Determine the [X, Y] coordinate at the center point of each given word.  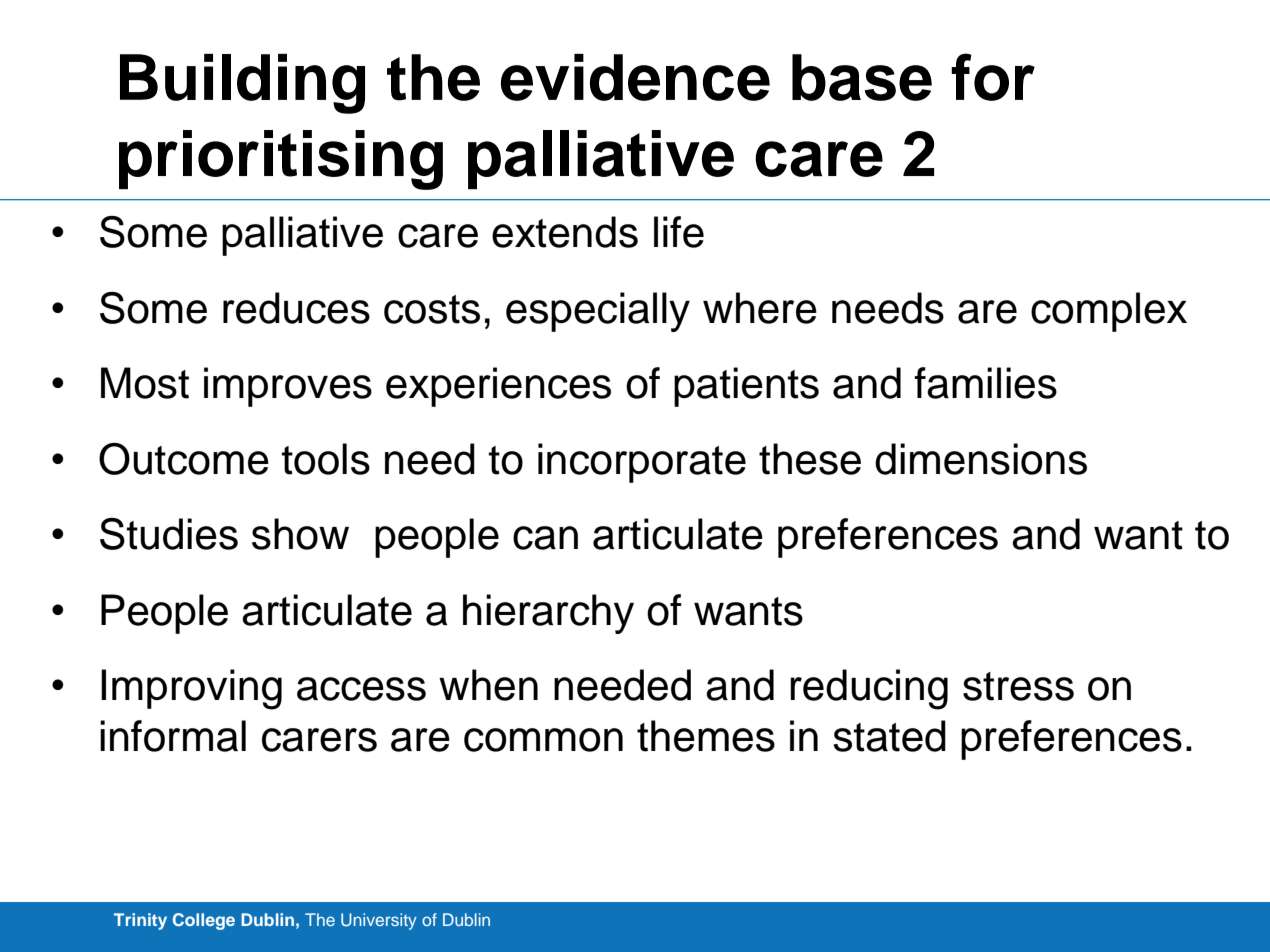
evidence [635, 77]
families [985, 383]
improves [288, 387]
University [379, 921]
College [204, 921]
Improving [191, 689]
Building [242, 84]
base [862, 77]
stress [1018, 686]
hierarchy [548, 614]
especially [598, 312]
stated [889, 736]
